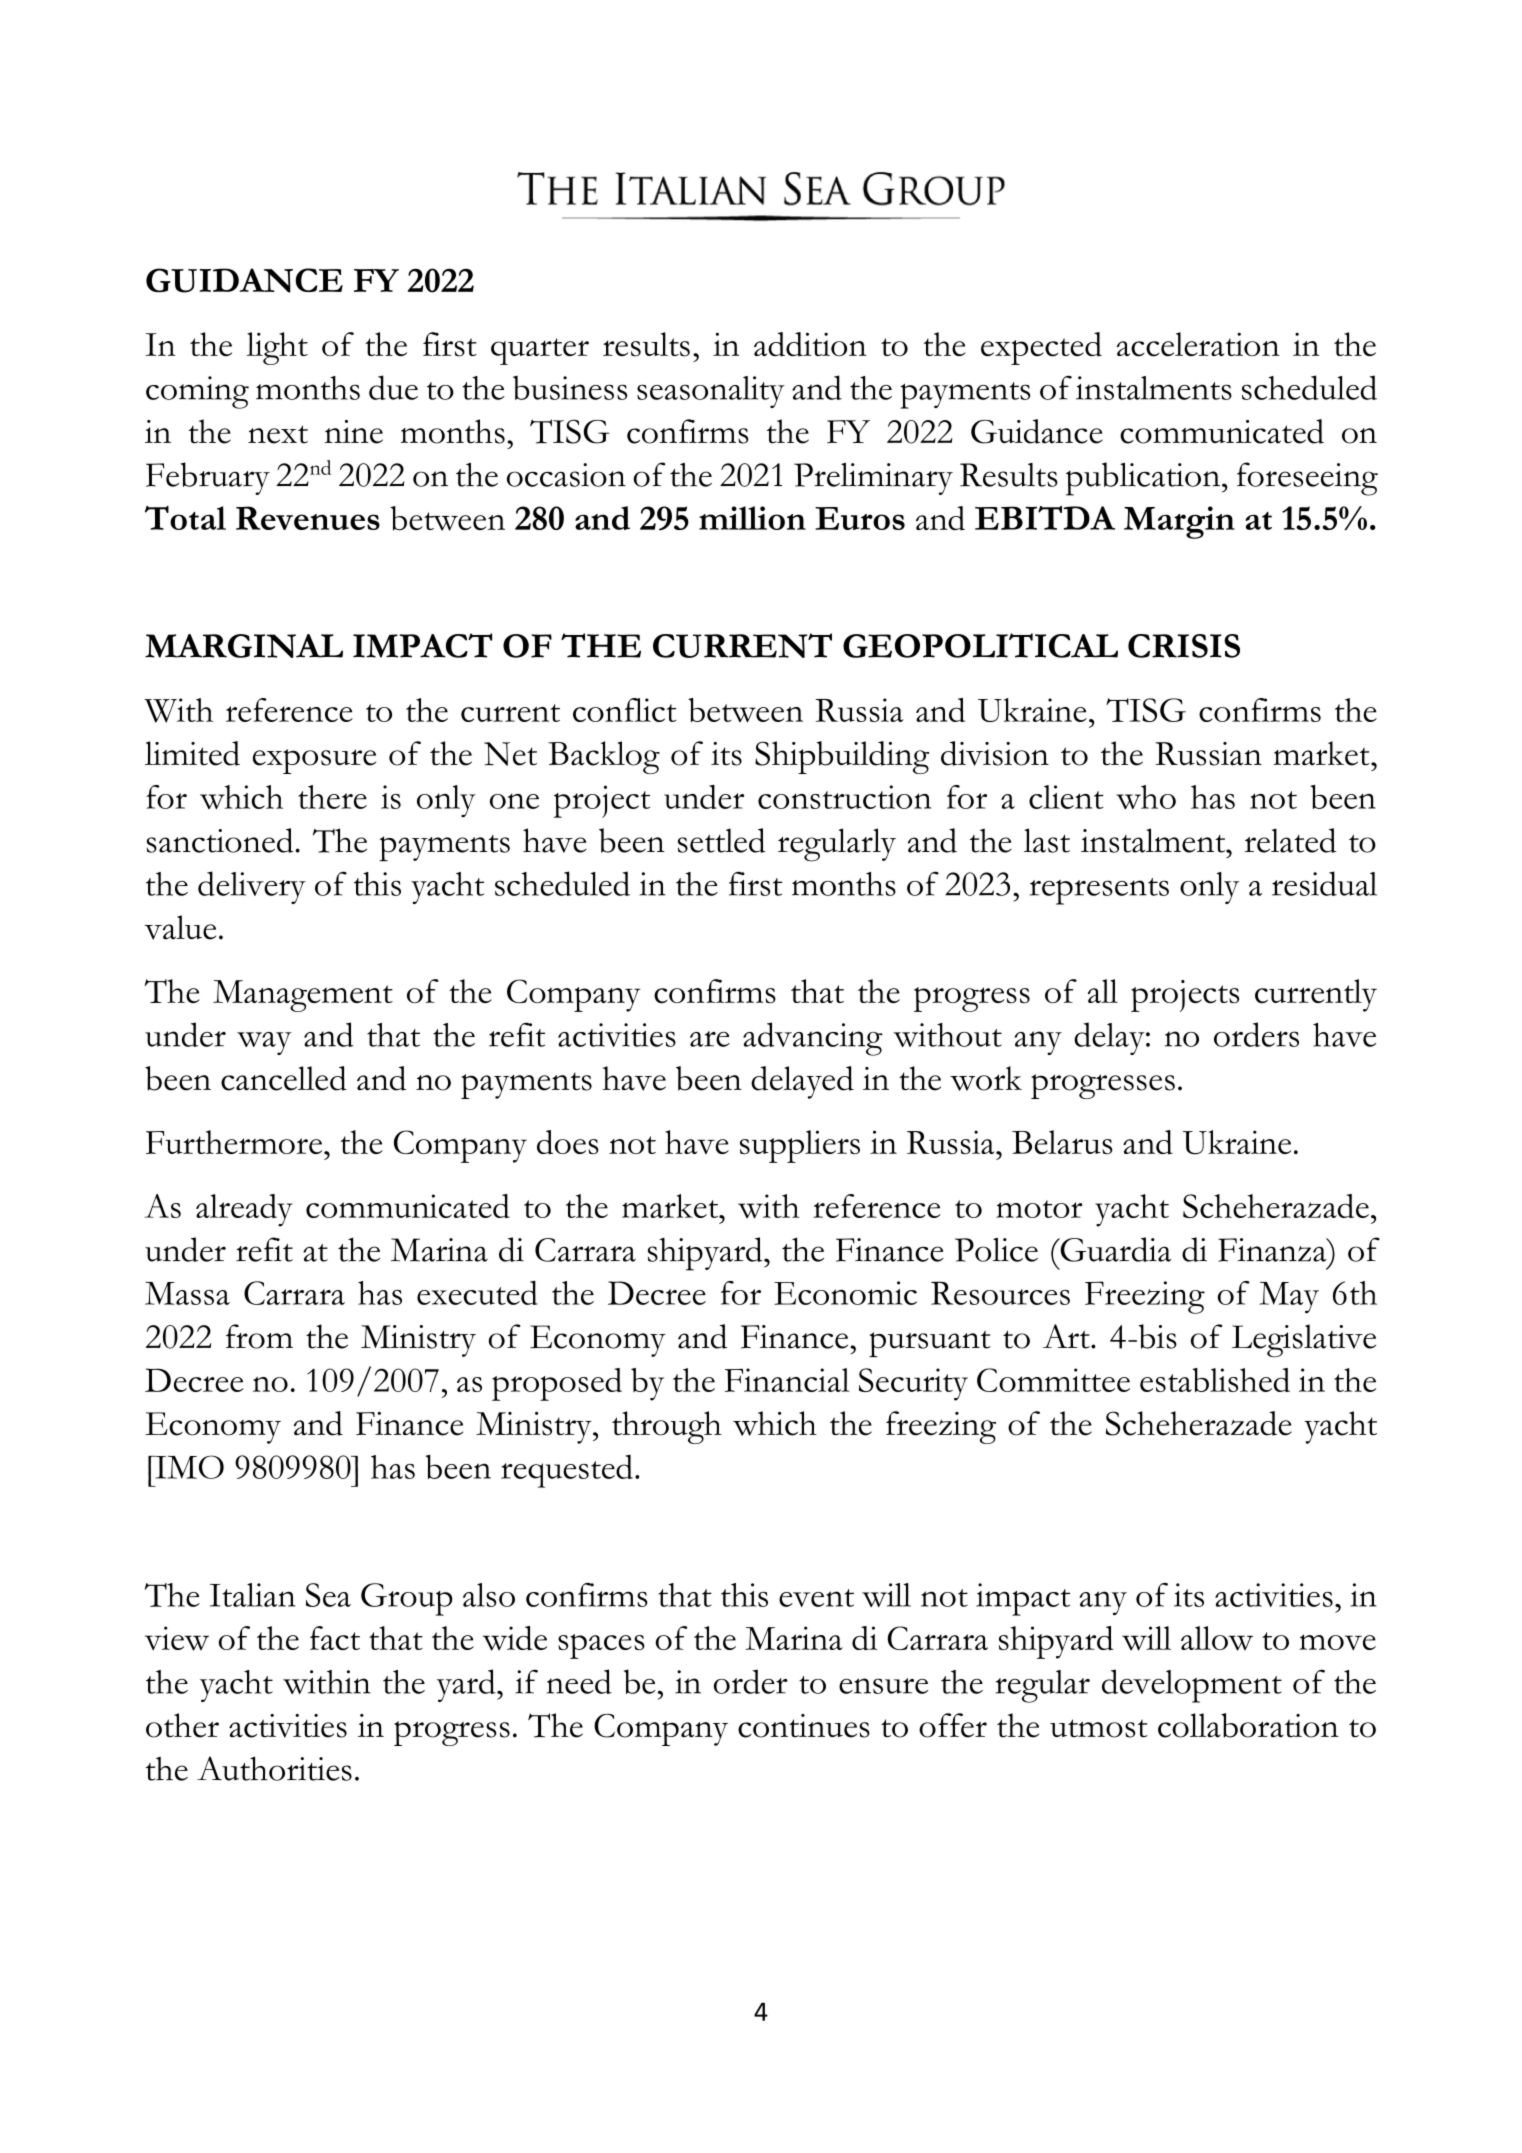 The image size is (1522, 2153). I want to click on May, so click(1289, 1297).
